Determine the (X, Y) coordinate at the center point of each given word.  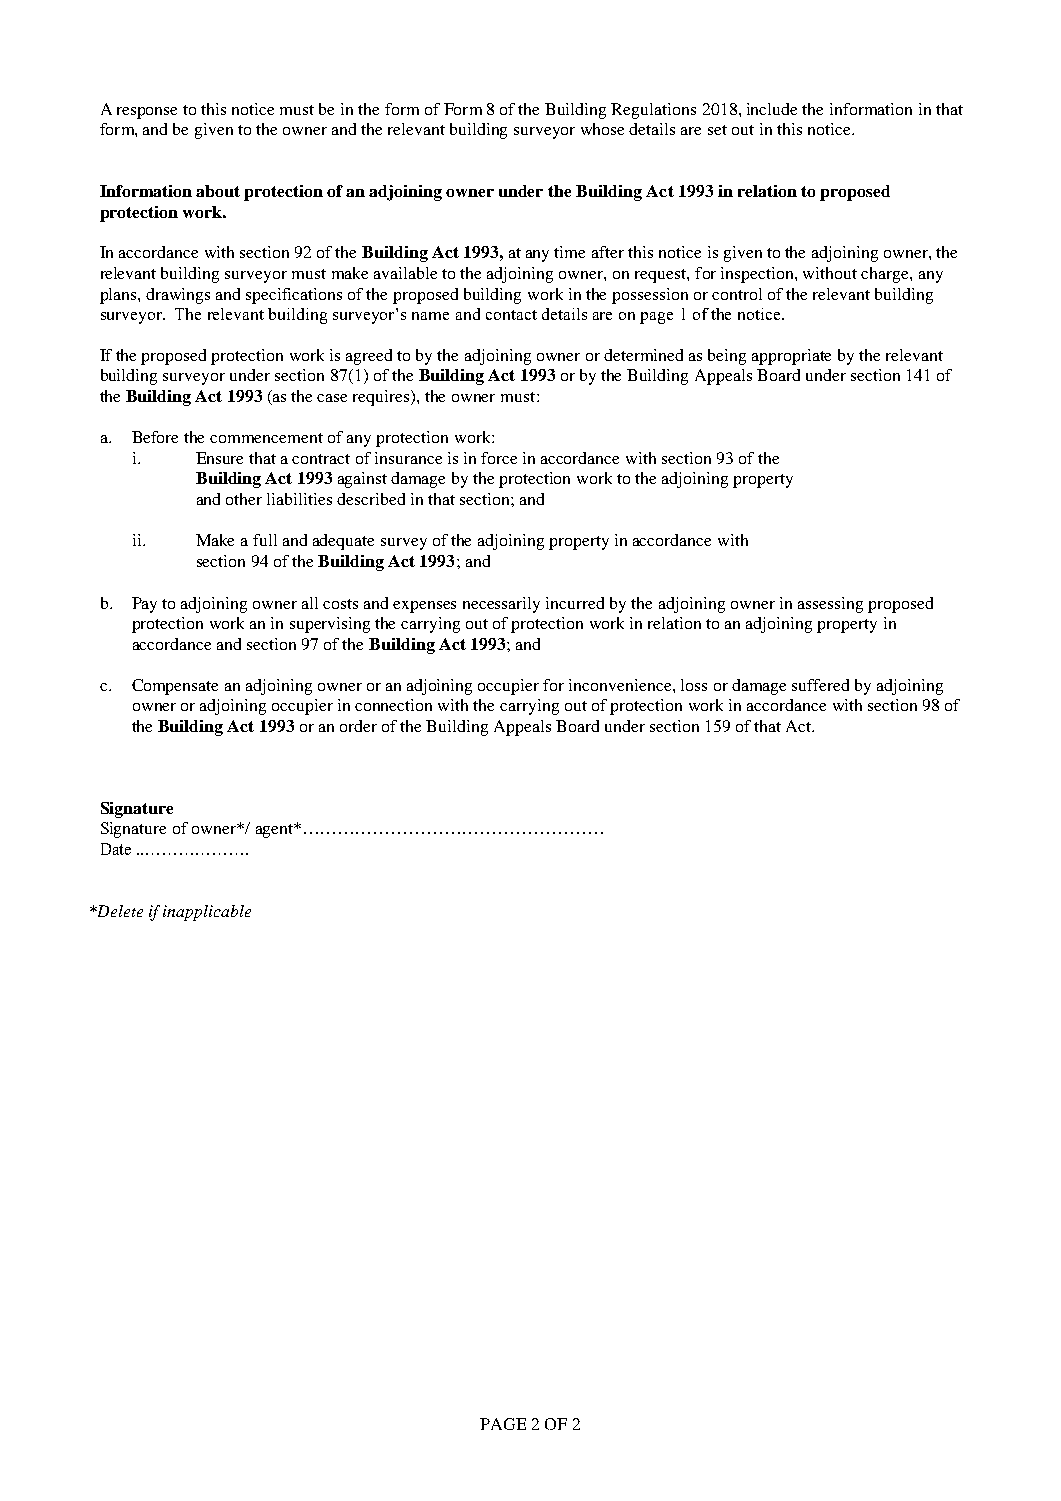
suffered (820, 685)
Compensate (175, 687)
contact (511, 315)
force (499, 458)
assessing (830, 605)
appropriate (791, 357)
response (147, 113)
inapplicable (207, 913)
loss (694, 685)
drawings (178, 296)
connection (393, 705)
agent (276, 831)
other (244, 499)
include (772, 109)
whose (602, 129)
